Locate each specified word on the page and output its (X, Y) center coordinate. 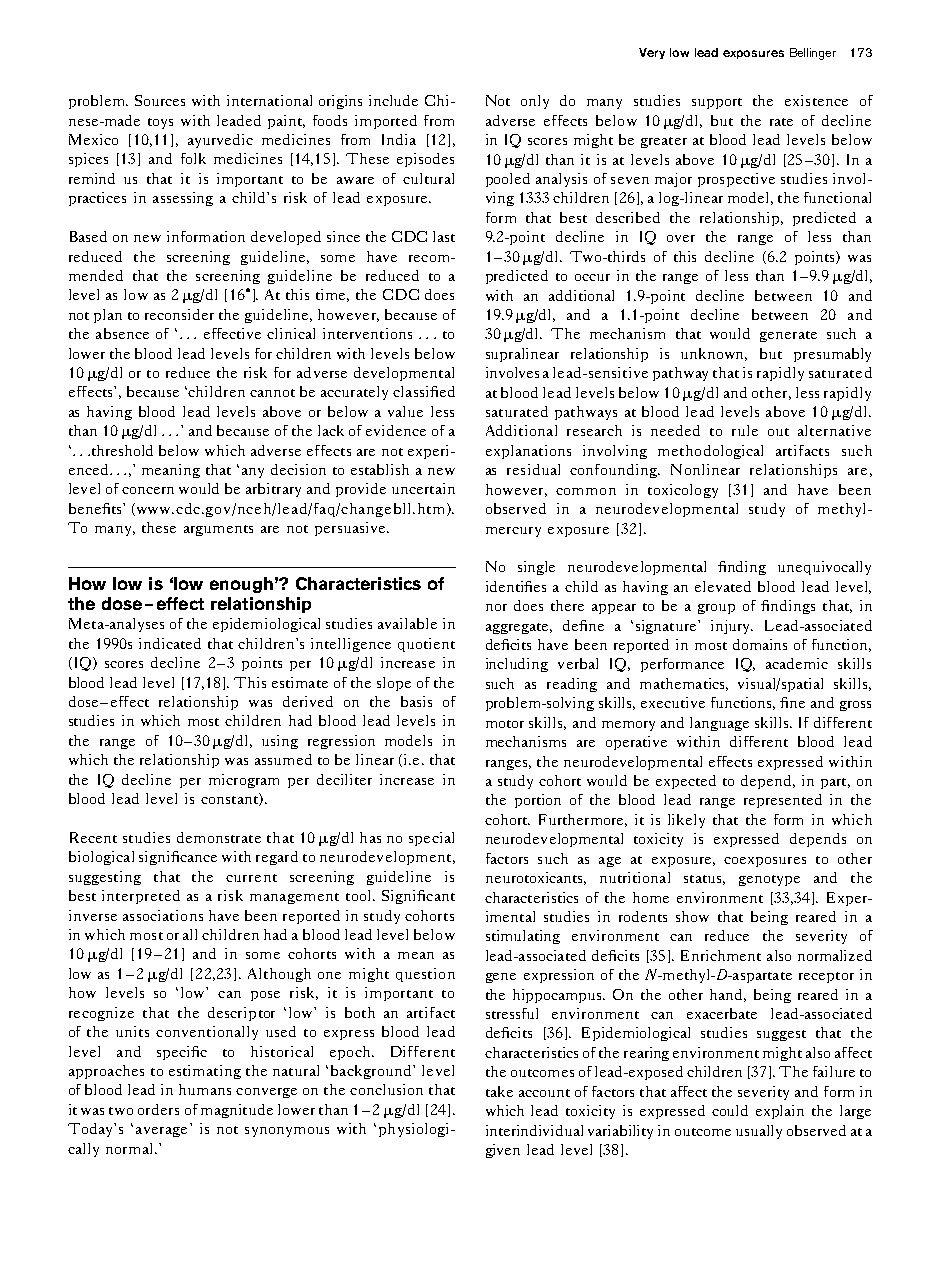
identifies (516, 586)
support (717, 103)
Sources (160, 100)
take (499, 1091)
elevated (723, 586)
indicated (170, 643)
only (535, 102)
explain (780, 1112)
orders (158, 1109)
